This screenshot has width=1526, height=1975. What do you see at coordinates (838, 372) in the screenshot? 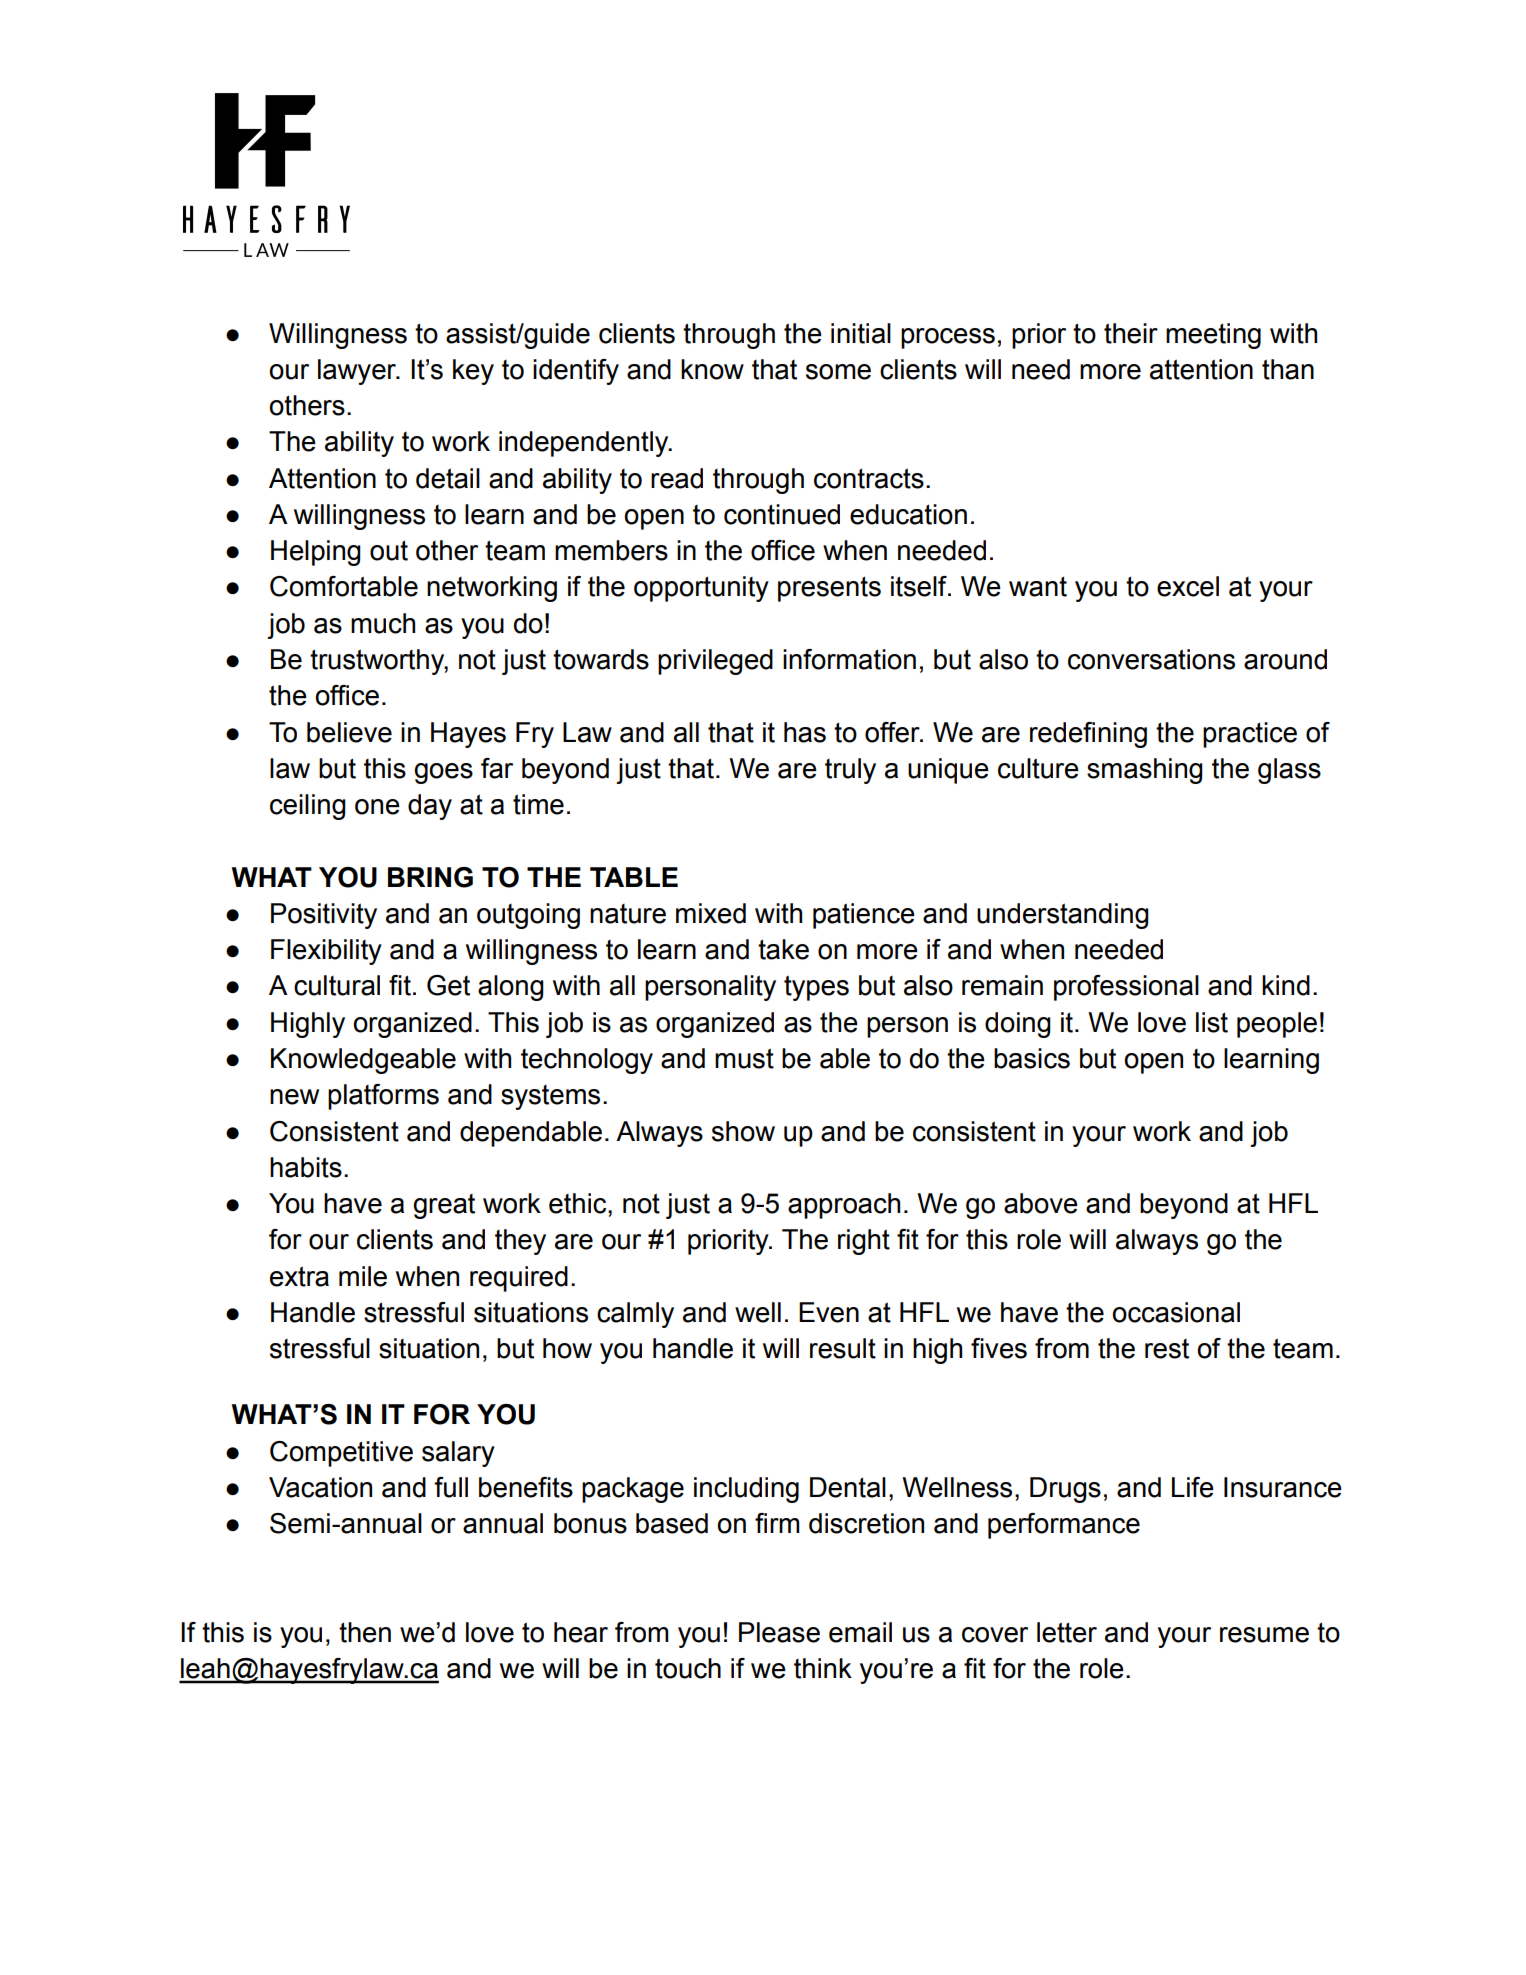
I see `some` at bounding box center [838, 372].
